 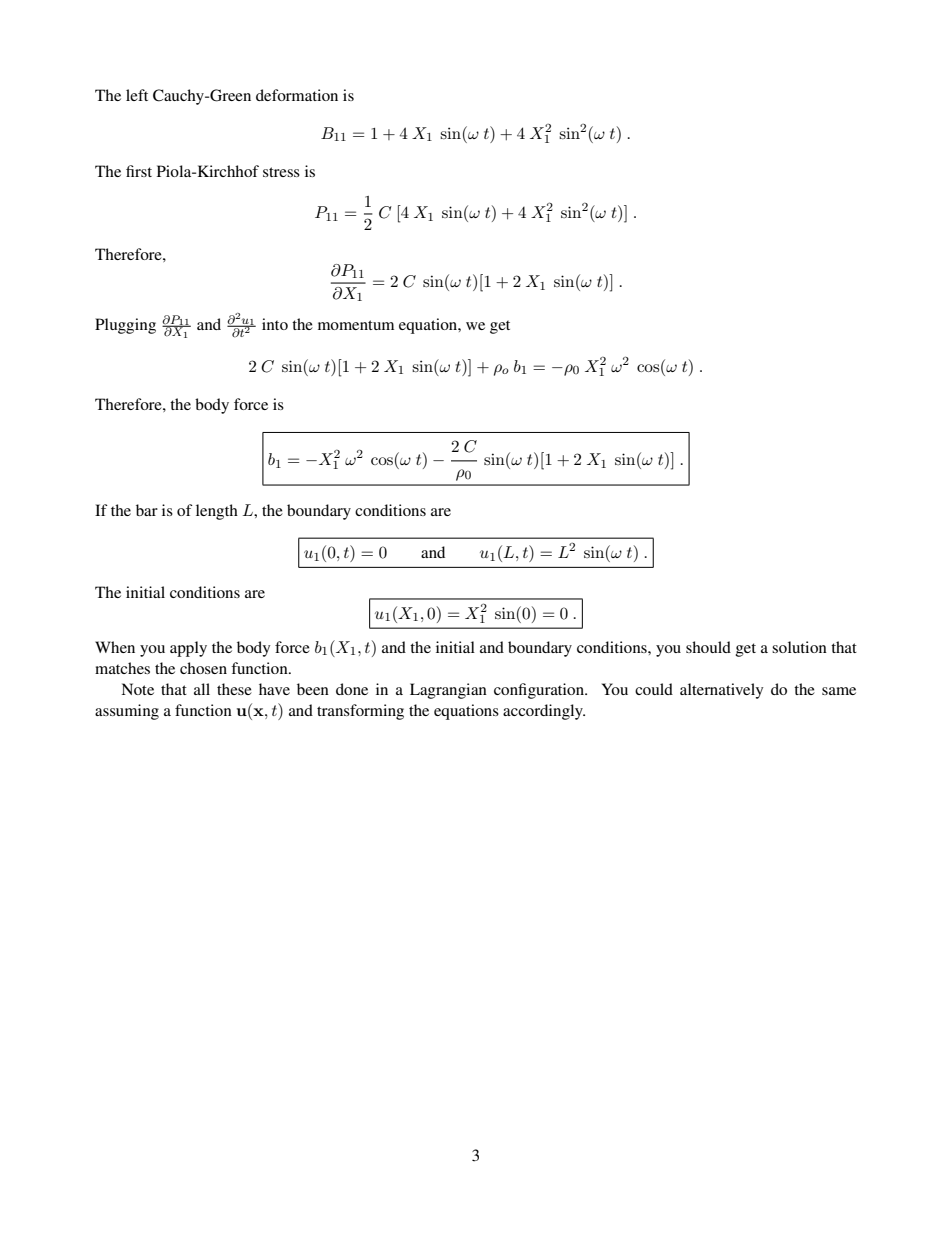 What do you see at coordinates (297, 95) in the screenshot?
I see `deformation` at bounding box center [297, 95].
